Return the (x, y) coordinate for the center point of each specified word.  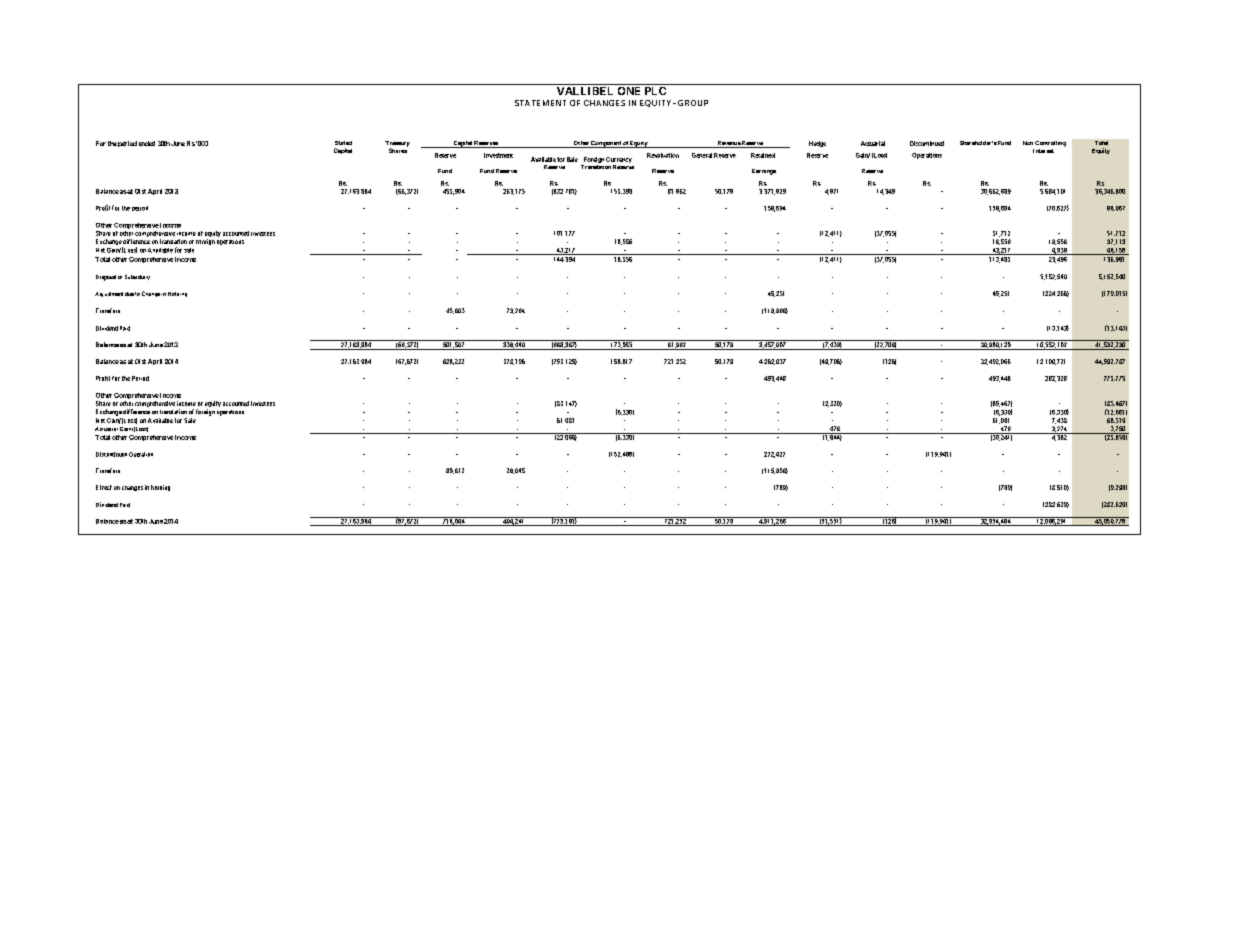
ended (147, 143)
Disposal (106, 278)
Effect (104, 487)
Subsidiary (137, 277)
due (129, 294)
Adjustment (109, 294)
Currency (619, 160)
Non (1028, 143)
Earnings (764, 172)
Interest (1043, 151)
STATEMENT (540, 103)
